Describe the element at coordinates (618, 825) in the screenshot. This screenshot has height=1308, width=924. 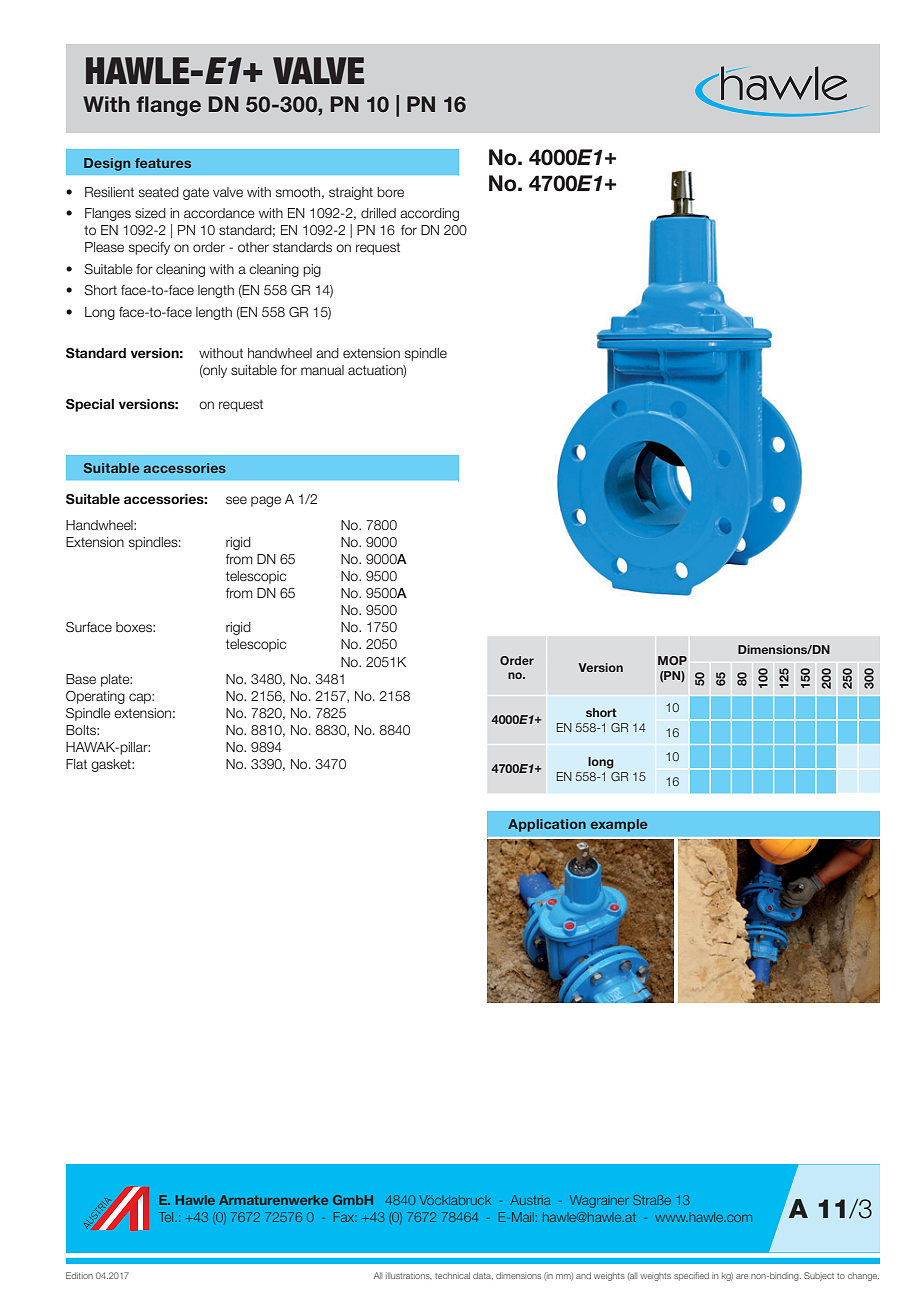
I see `example` at that location.
